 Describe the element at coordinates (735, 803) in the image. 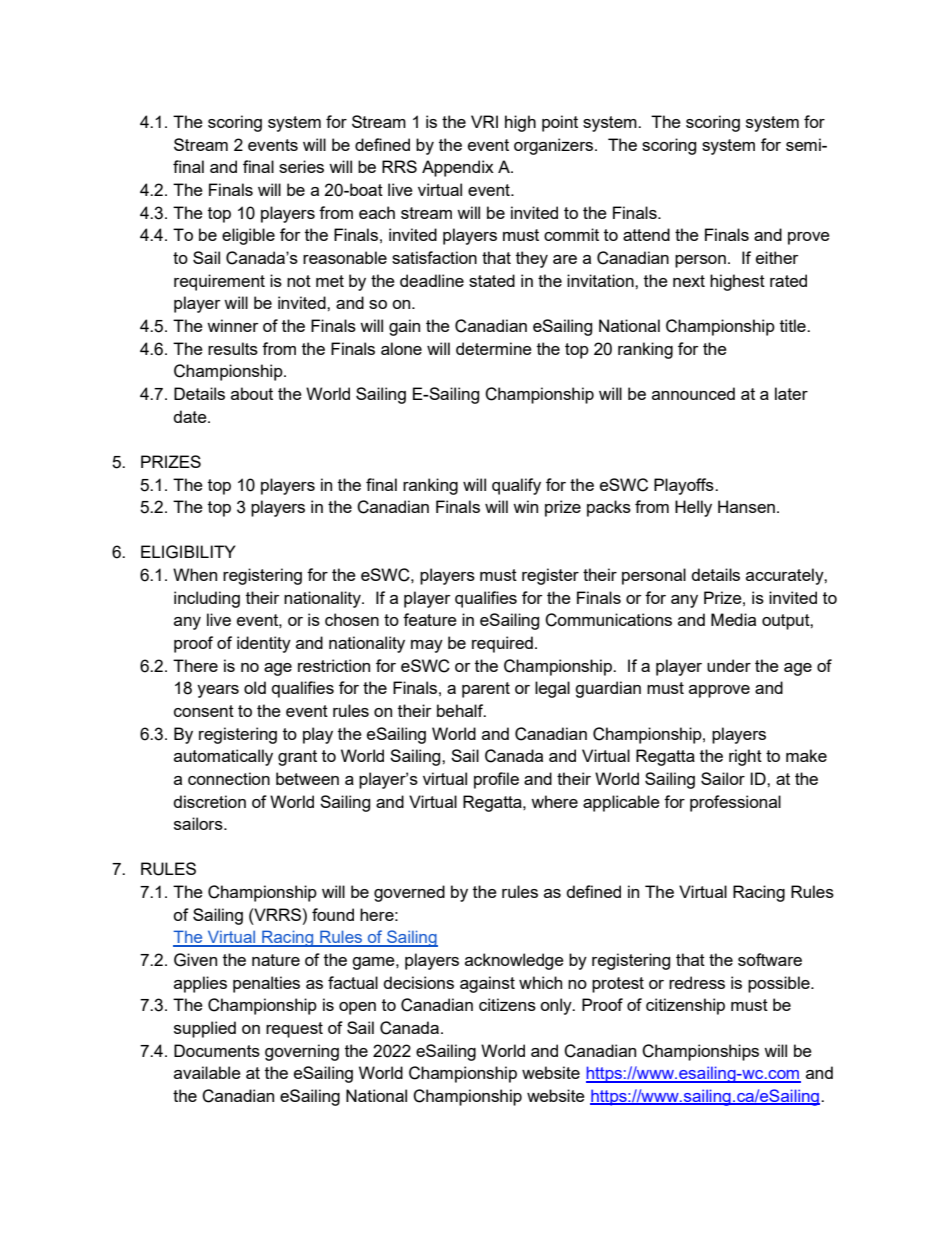

I see `professional` at that location.
